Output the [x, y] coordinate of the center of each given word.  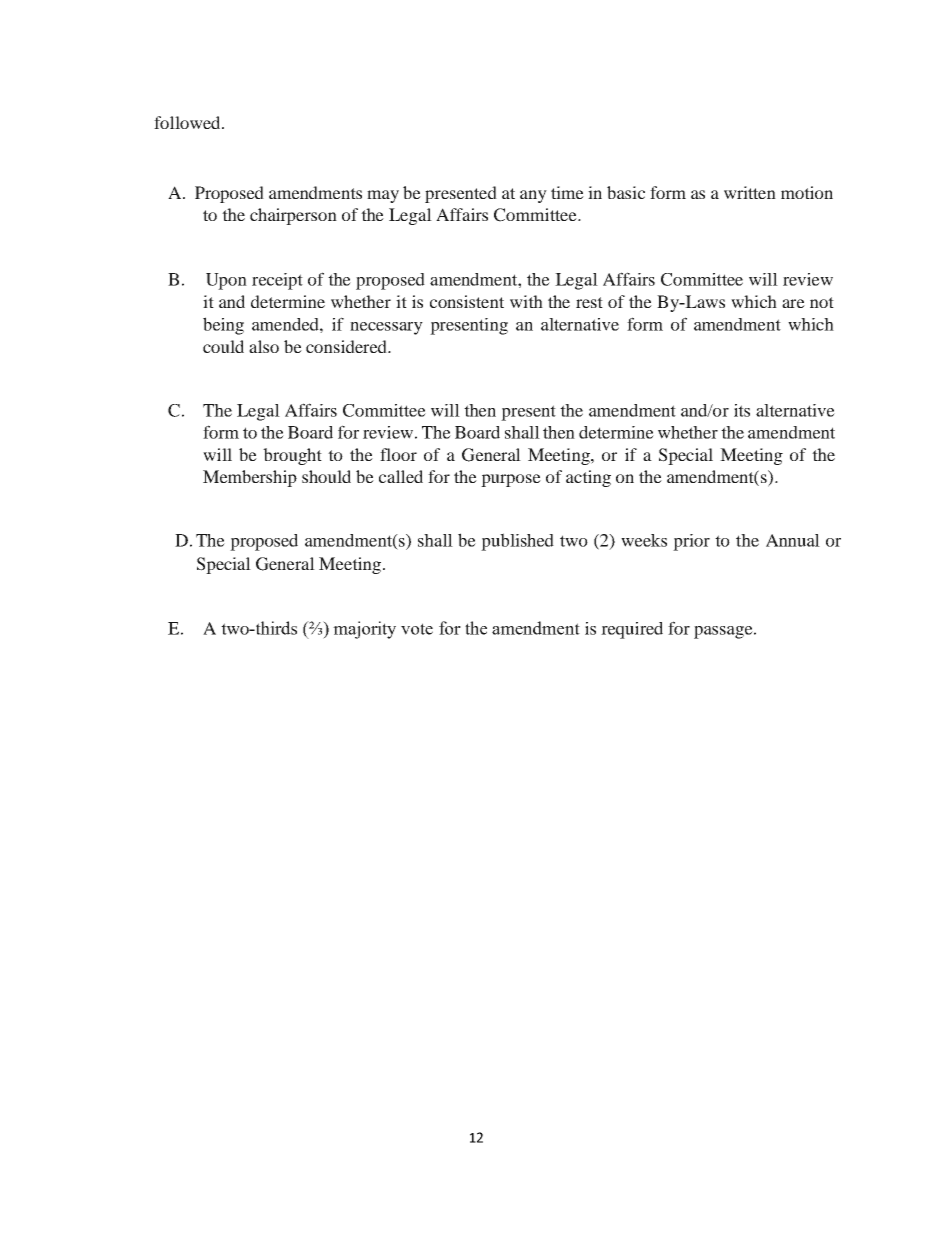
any [533, 196]
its [742, 410]
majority [364, 630]
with [526, 301]
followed [188, 122]
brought [292, 456]
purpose [511, 480]
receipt [277, 281]
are [793, 303]
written [750, 192]
